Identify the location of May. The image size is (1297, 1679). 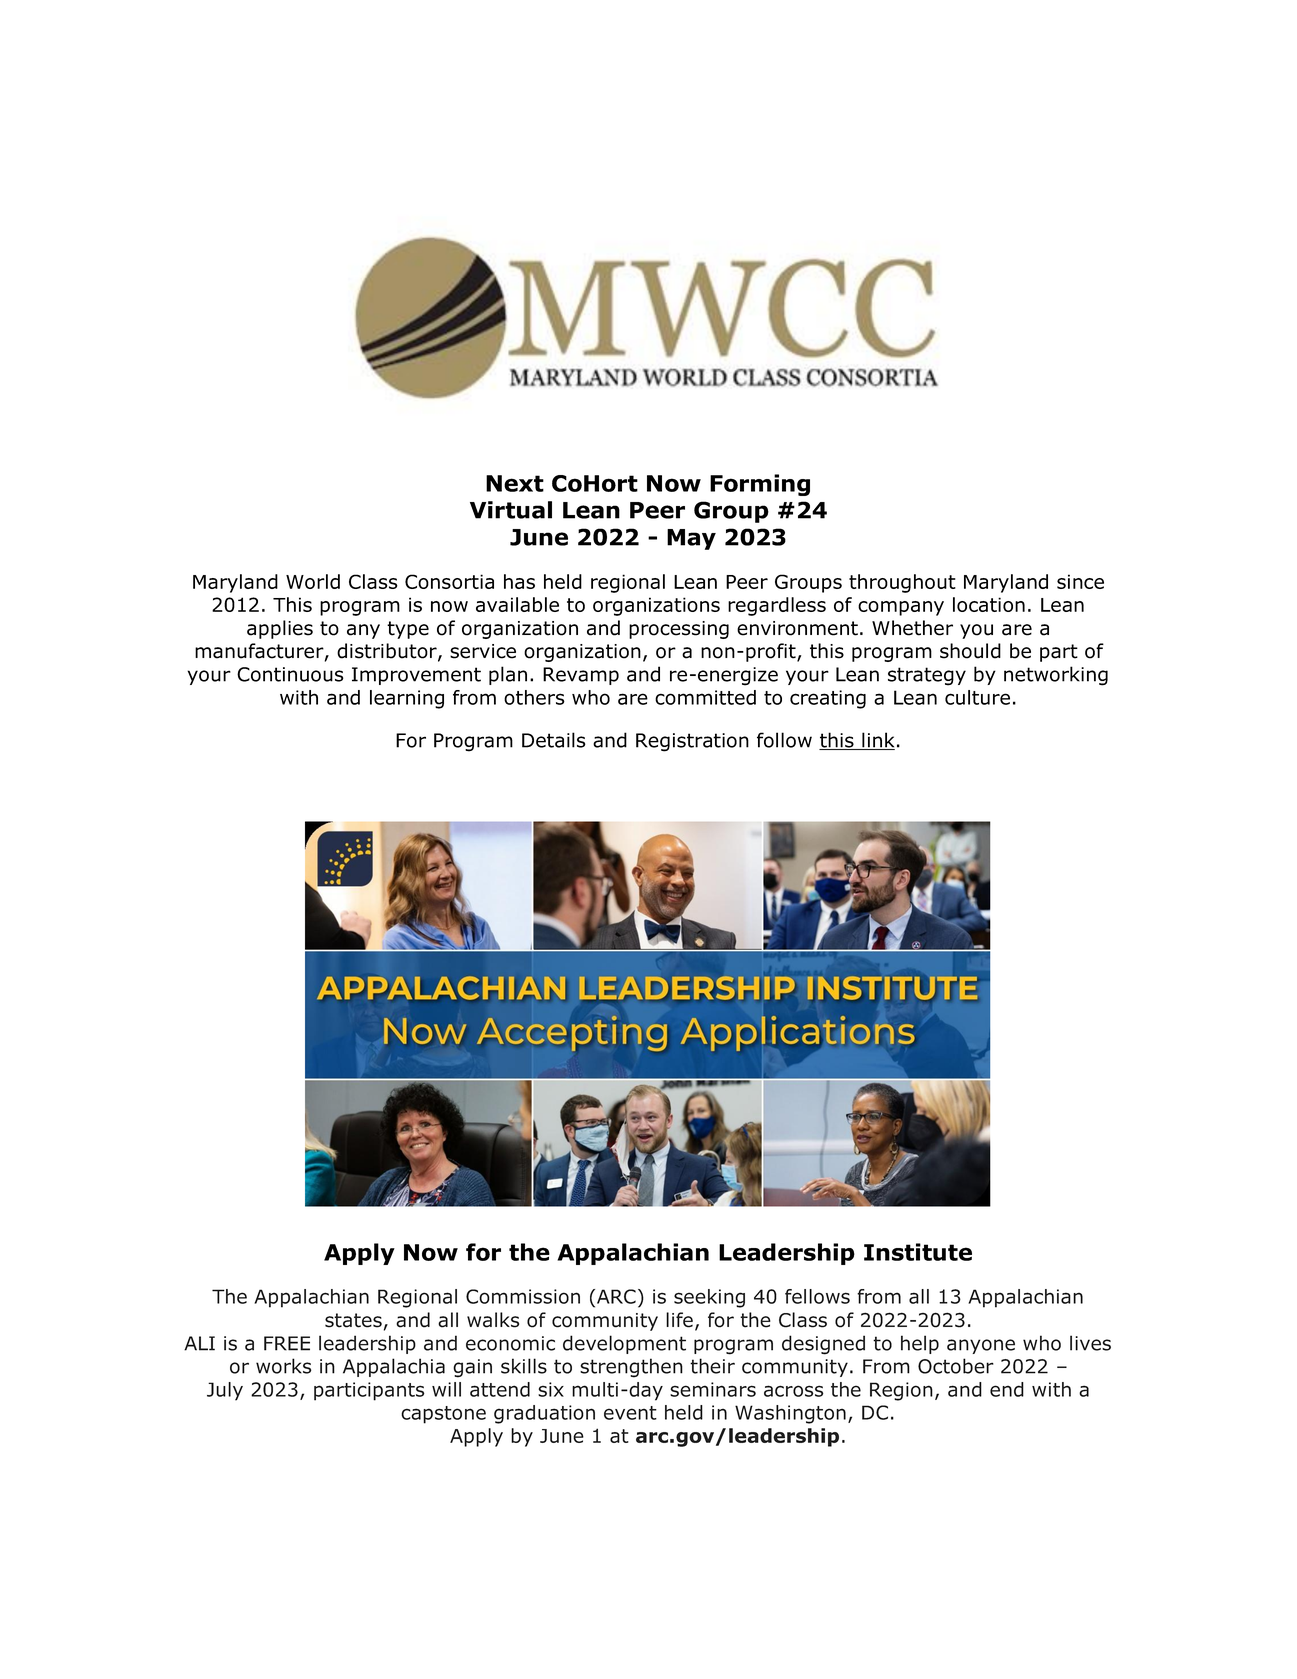
(691, 539).
